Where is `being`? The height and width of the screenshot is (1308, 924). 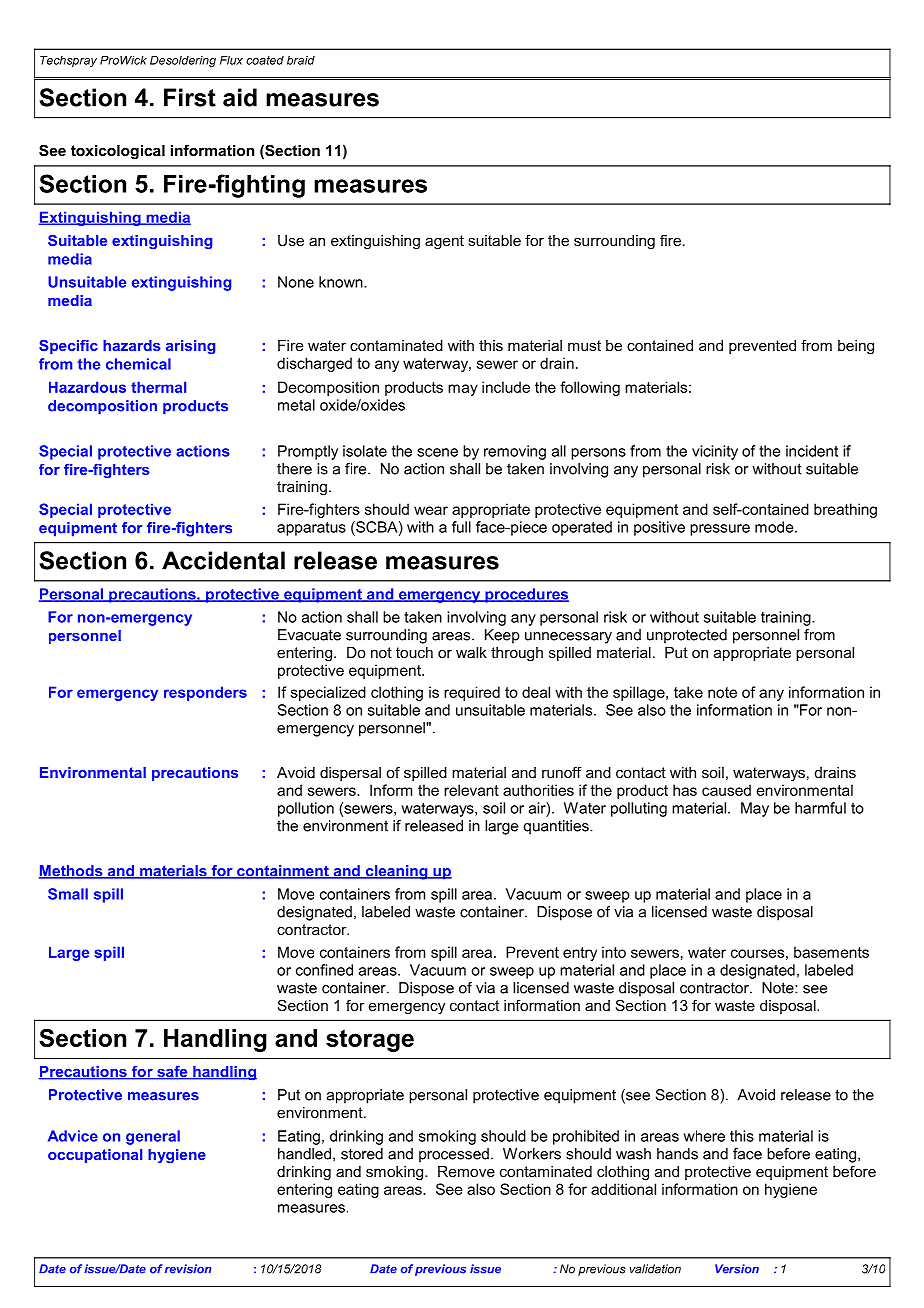 being is located at coordinates (856, 347).
